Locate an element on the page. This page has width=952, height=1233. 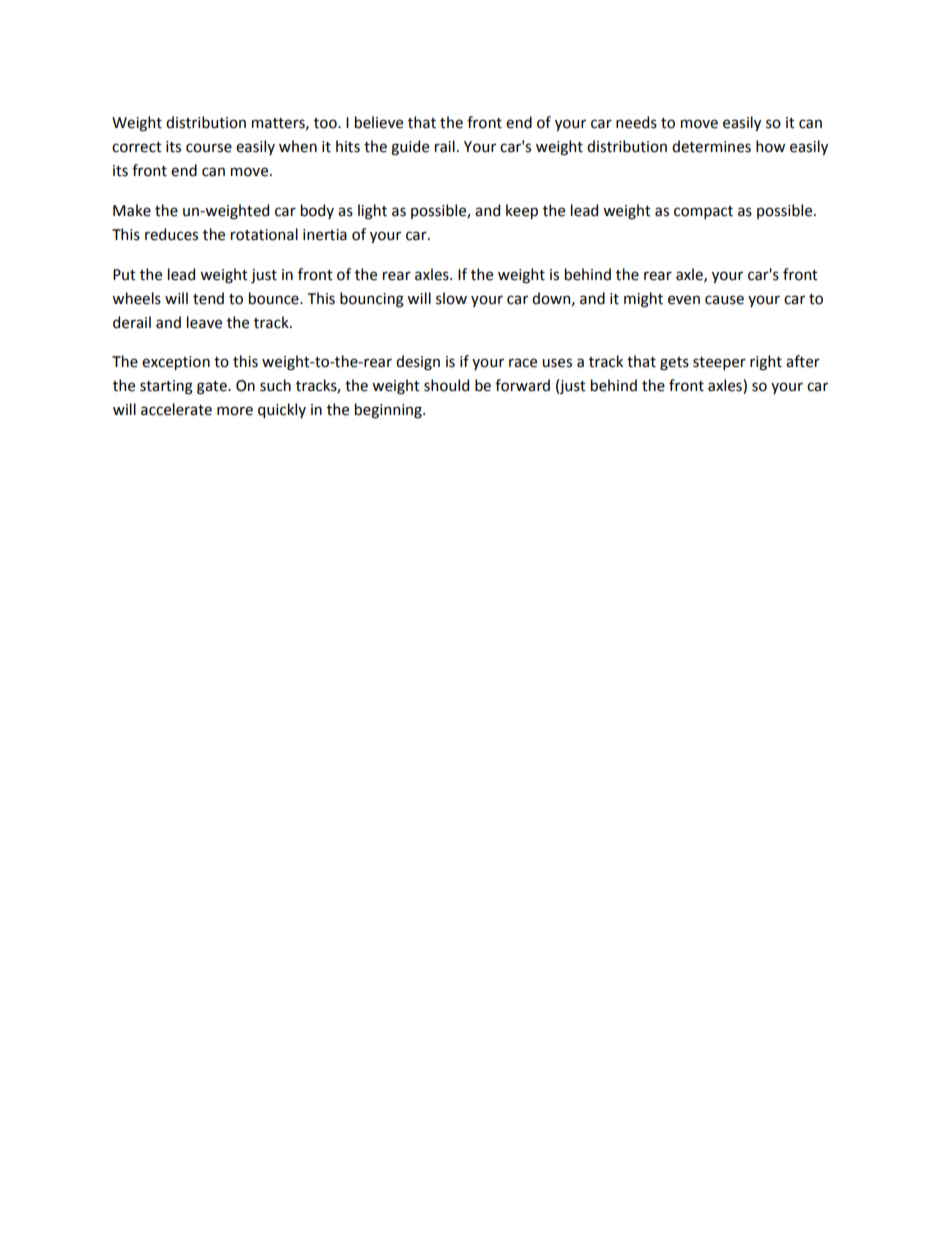
course is located at coordinates (209, 148).
